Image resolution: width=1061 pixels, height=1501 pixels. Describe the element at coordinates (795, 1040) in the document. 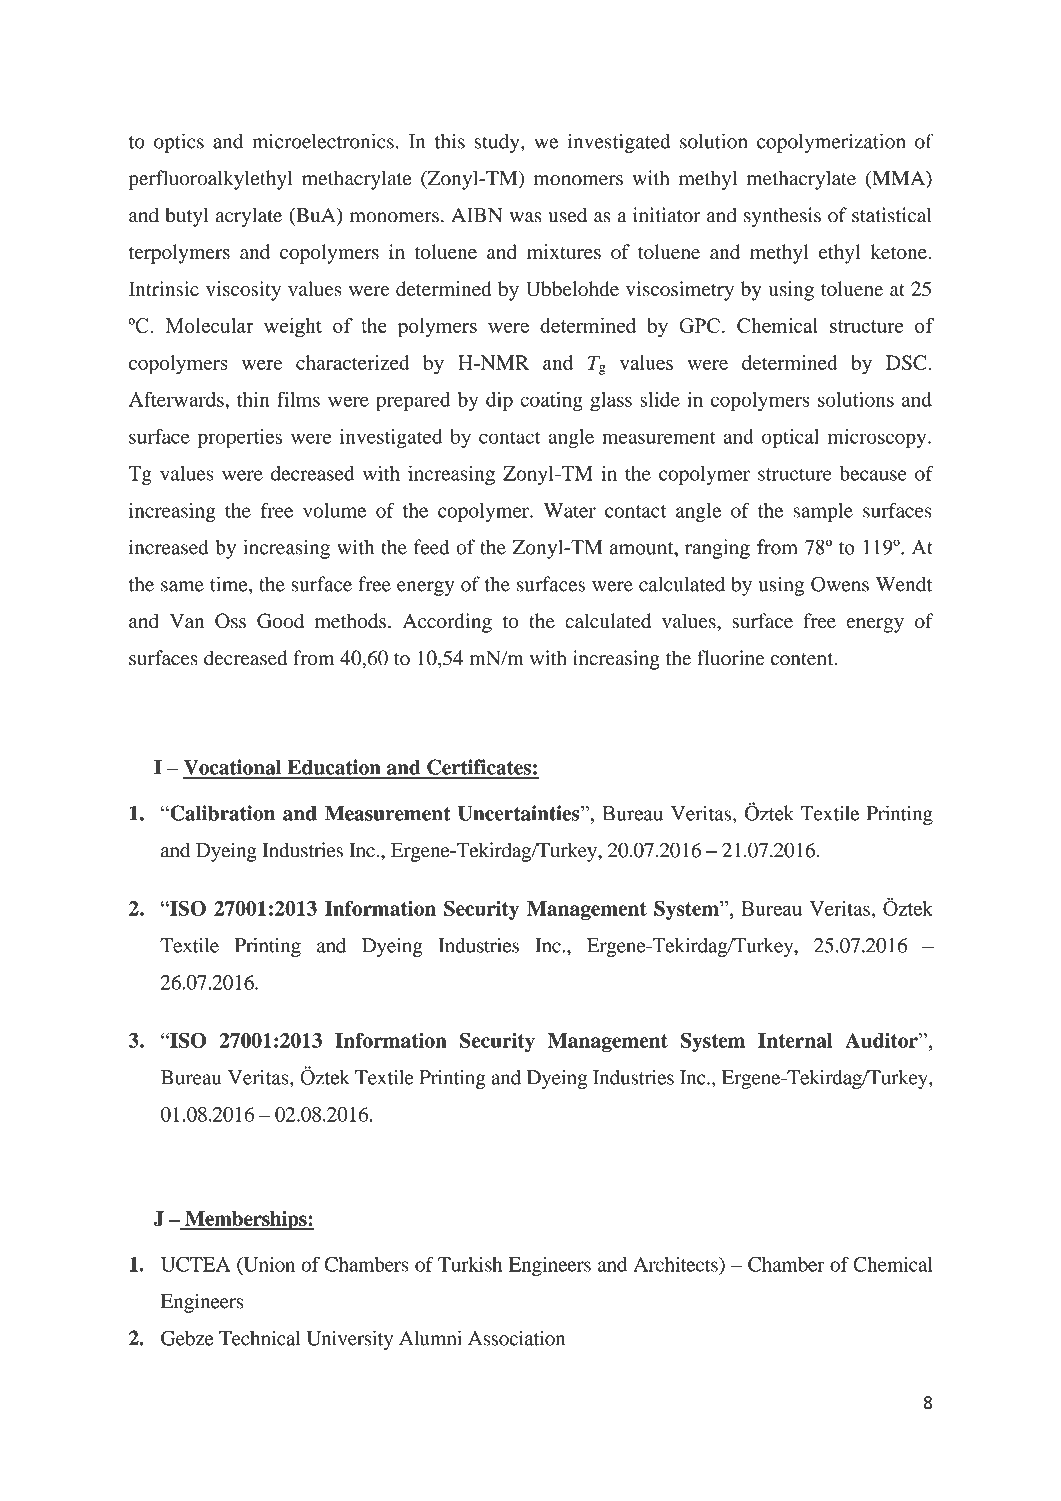

I see `Internal` at that location.
